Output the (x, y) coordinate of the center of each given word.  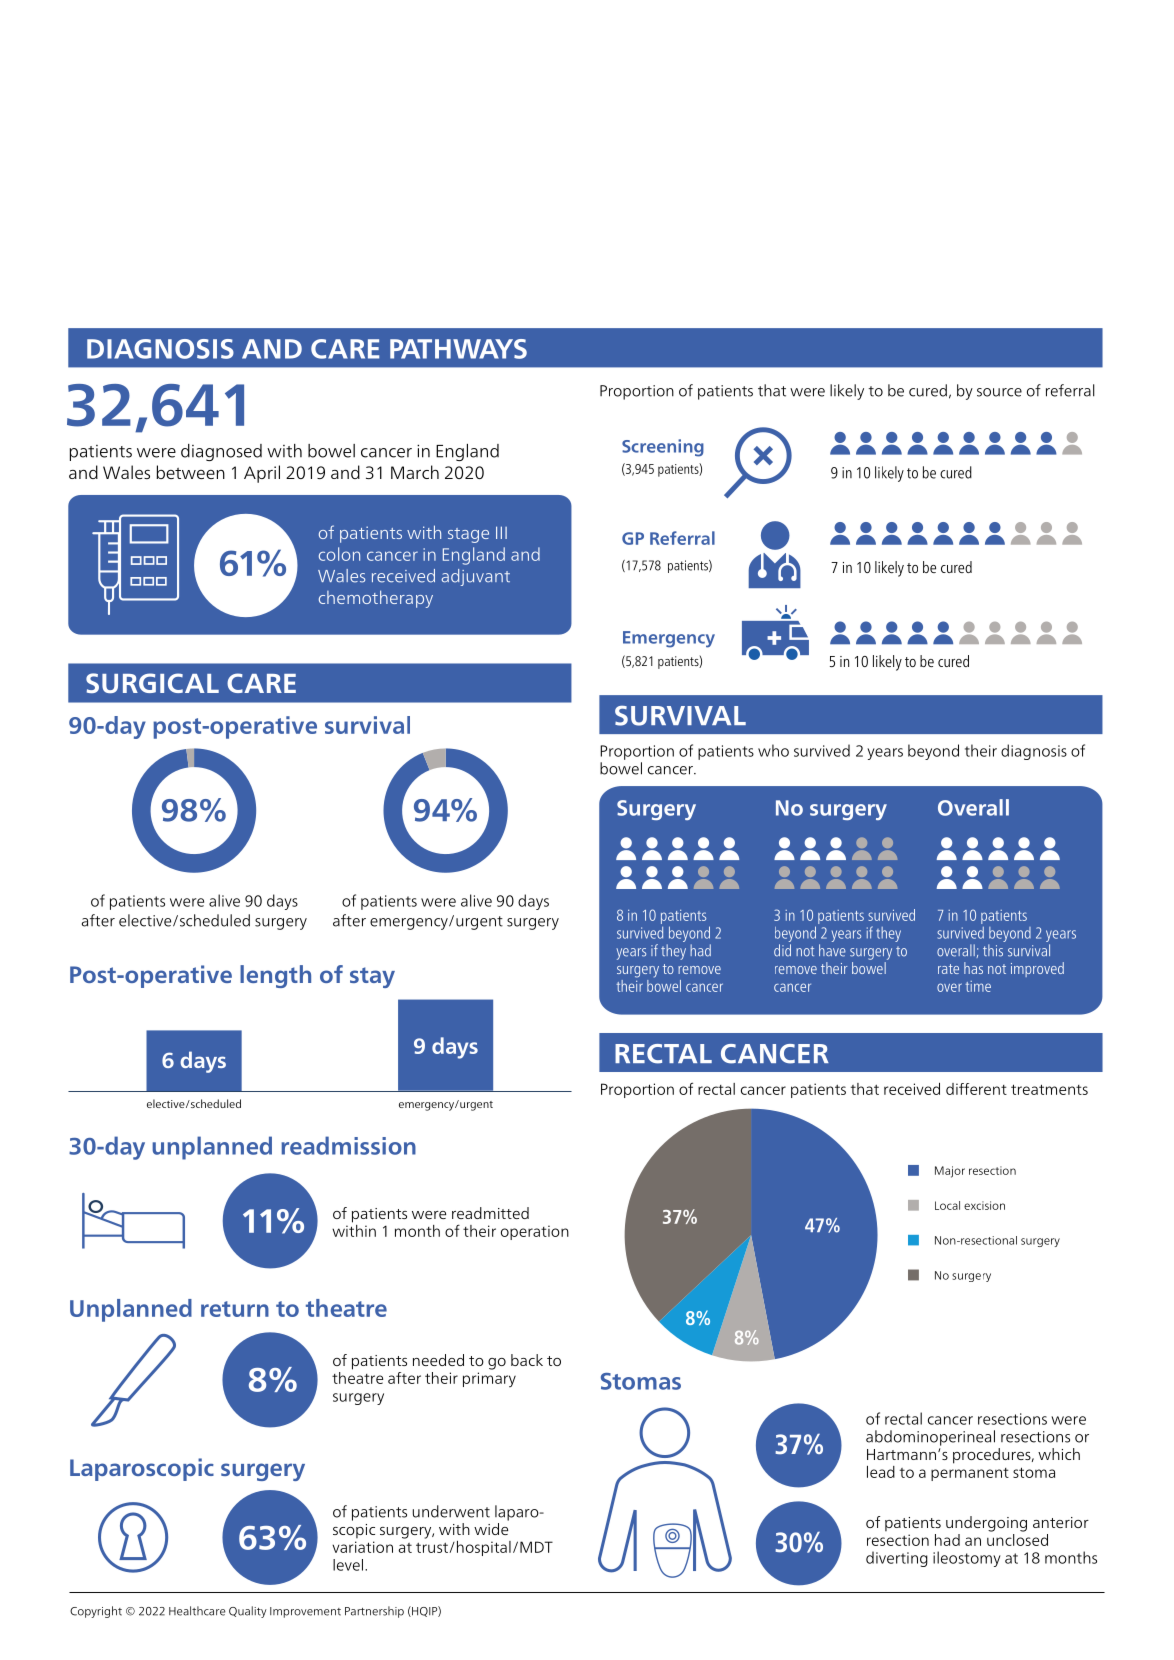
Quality (248, 1612)
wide (491, 1529)
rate (948, 969)
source (999, 392)
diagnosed (221, 452)
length (275, 976)
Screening (663, 448)
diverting (897, 1559)
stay (372, 977)
